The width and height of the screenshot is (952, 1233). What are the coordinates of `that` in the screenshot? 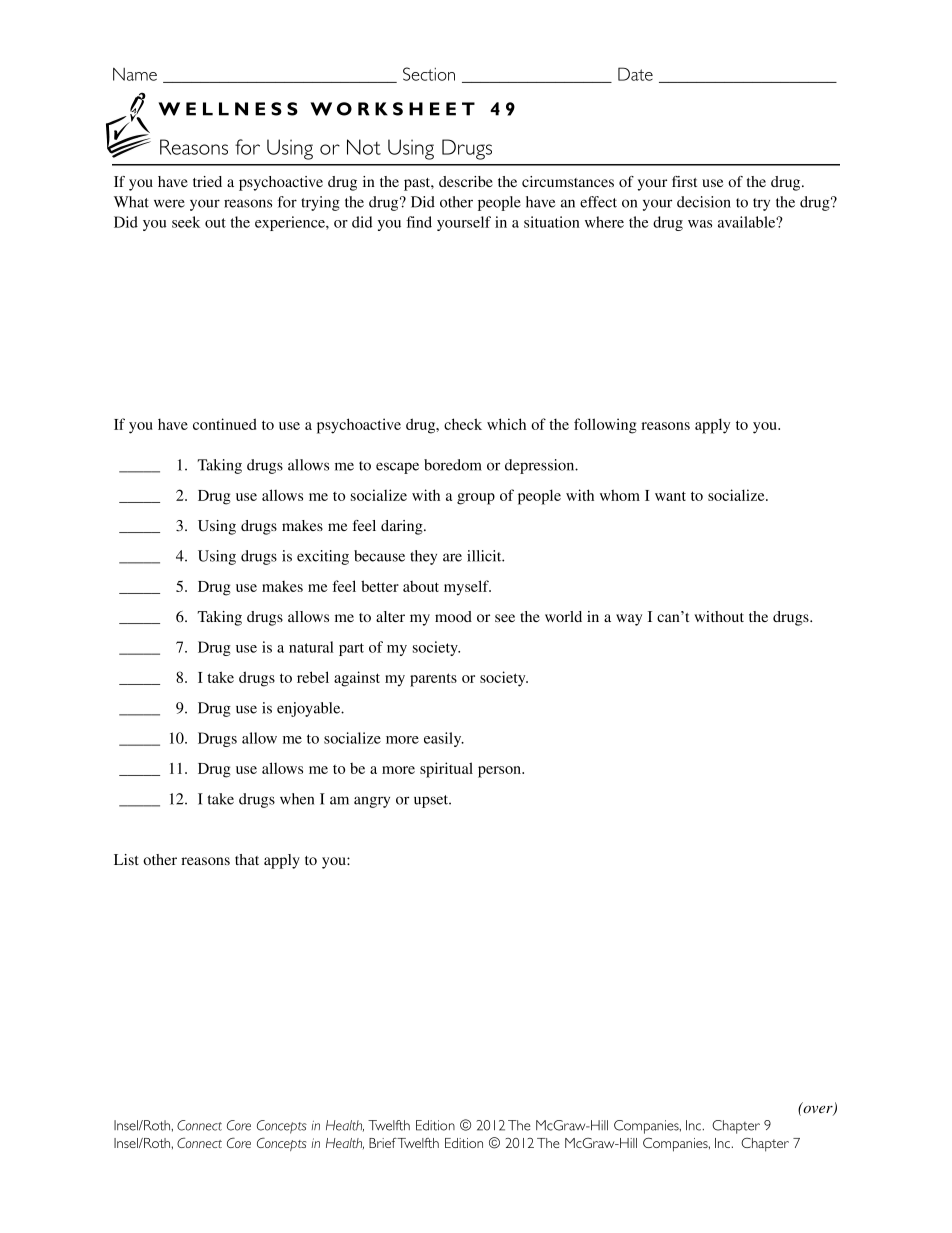 It's located at (247, 859).
